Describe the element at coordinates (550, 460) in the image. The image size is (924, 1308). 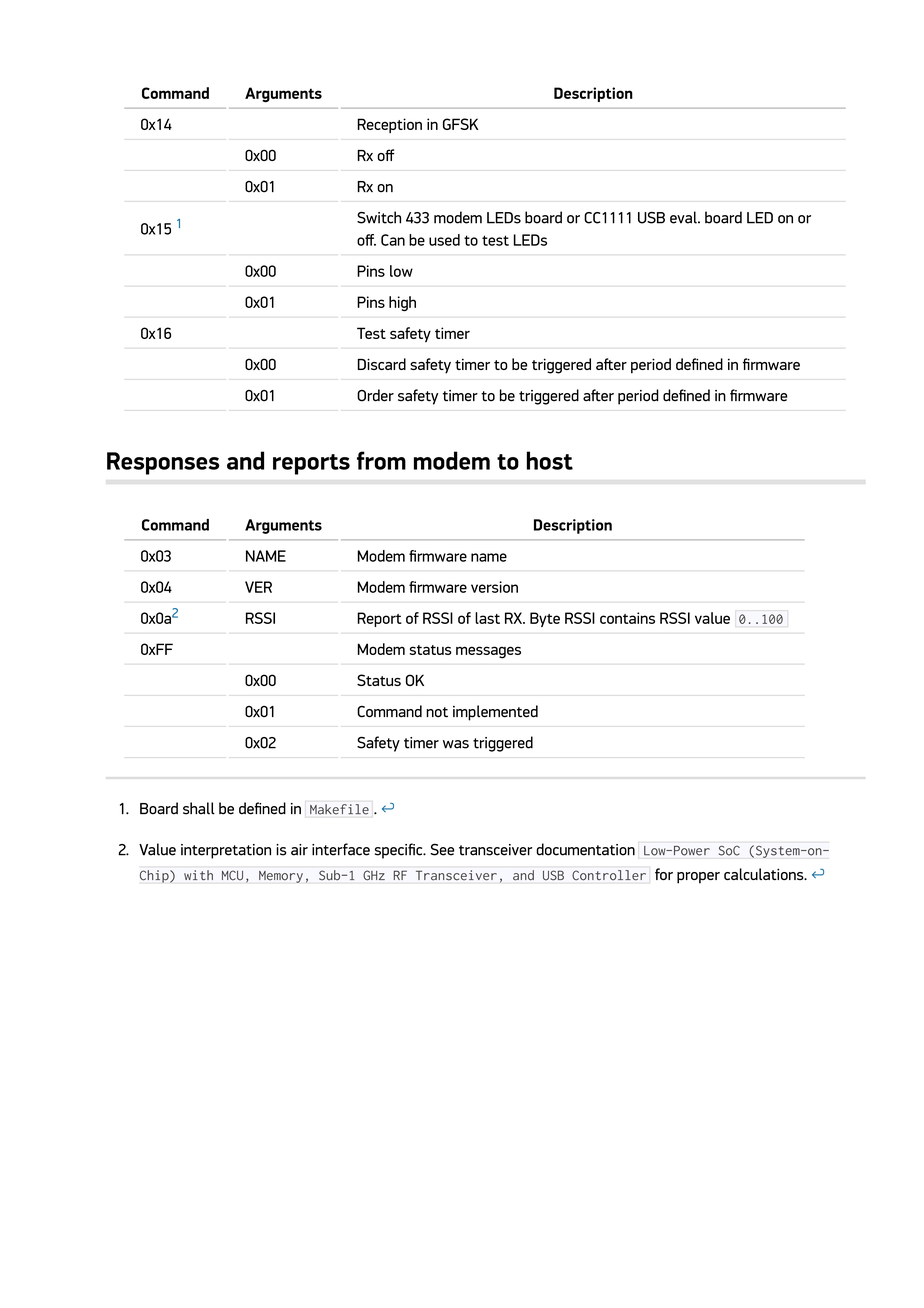
I see `host` at that location.
